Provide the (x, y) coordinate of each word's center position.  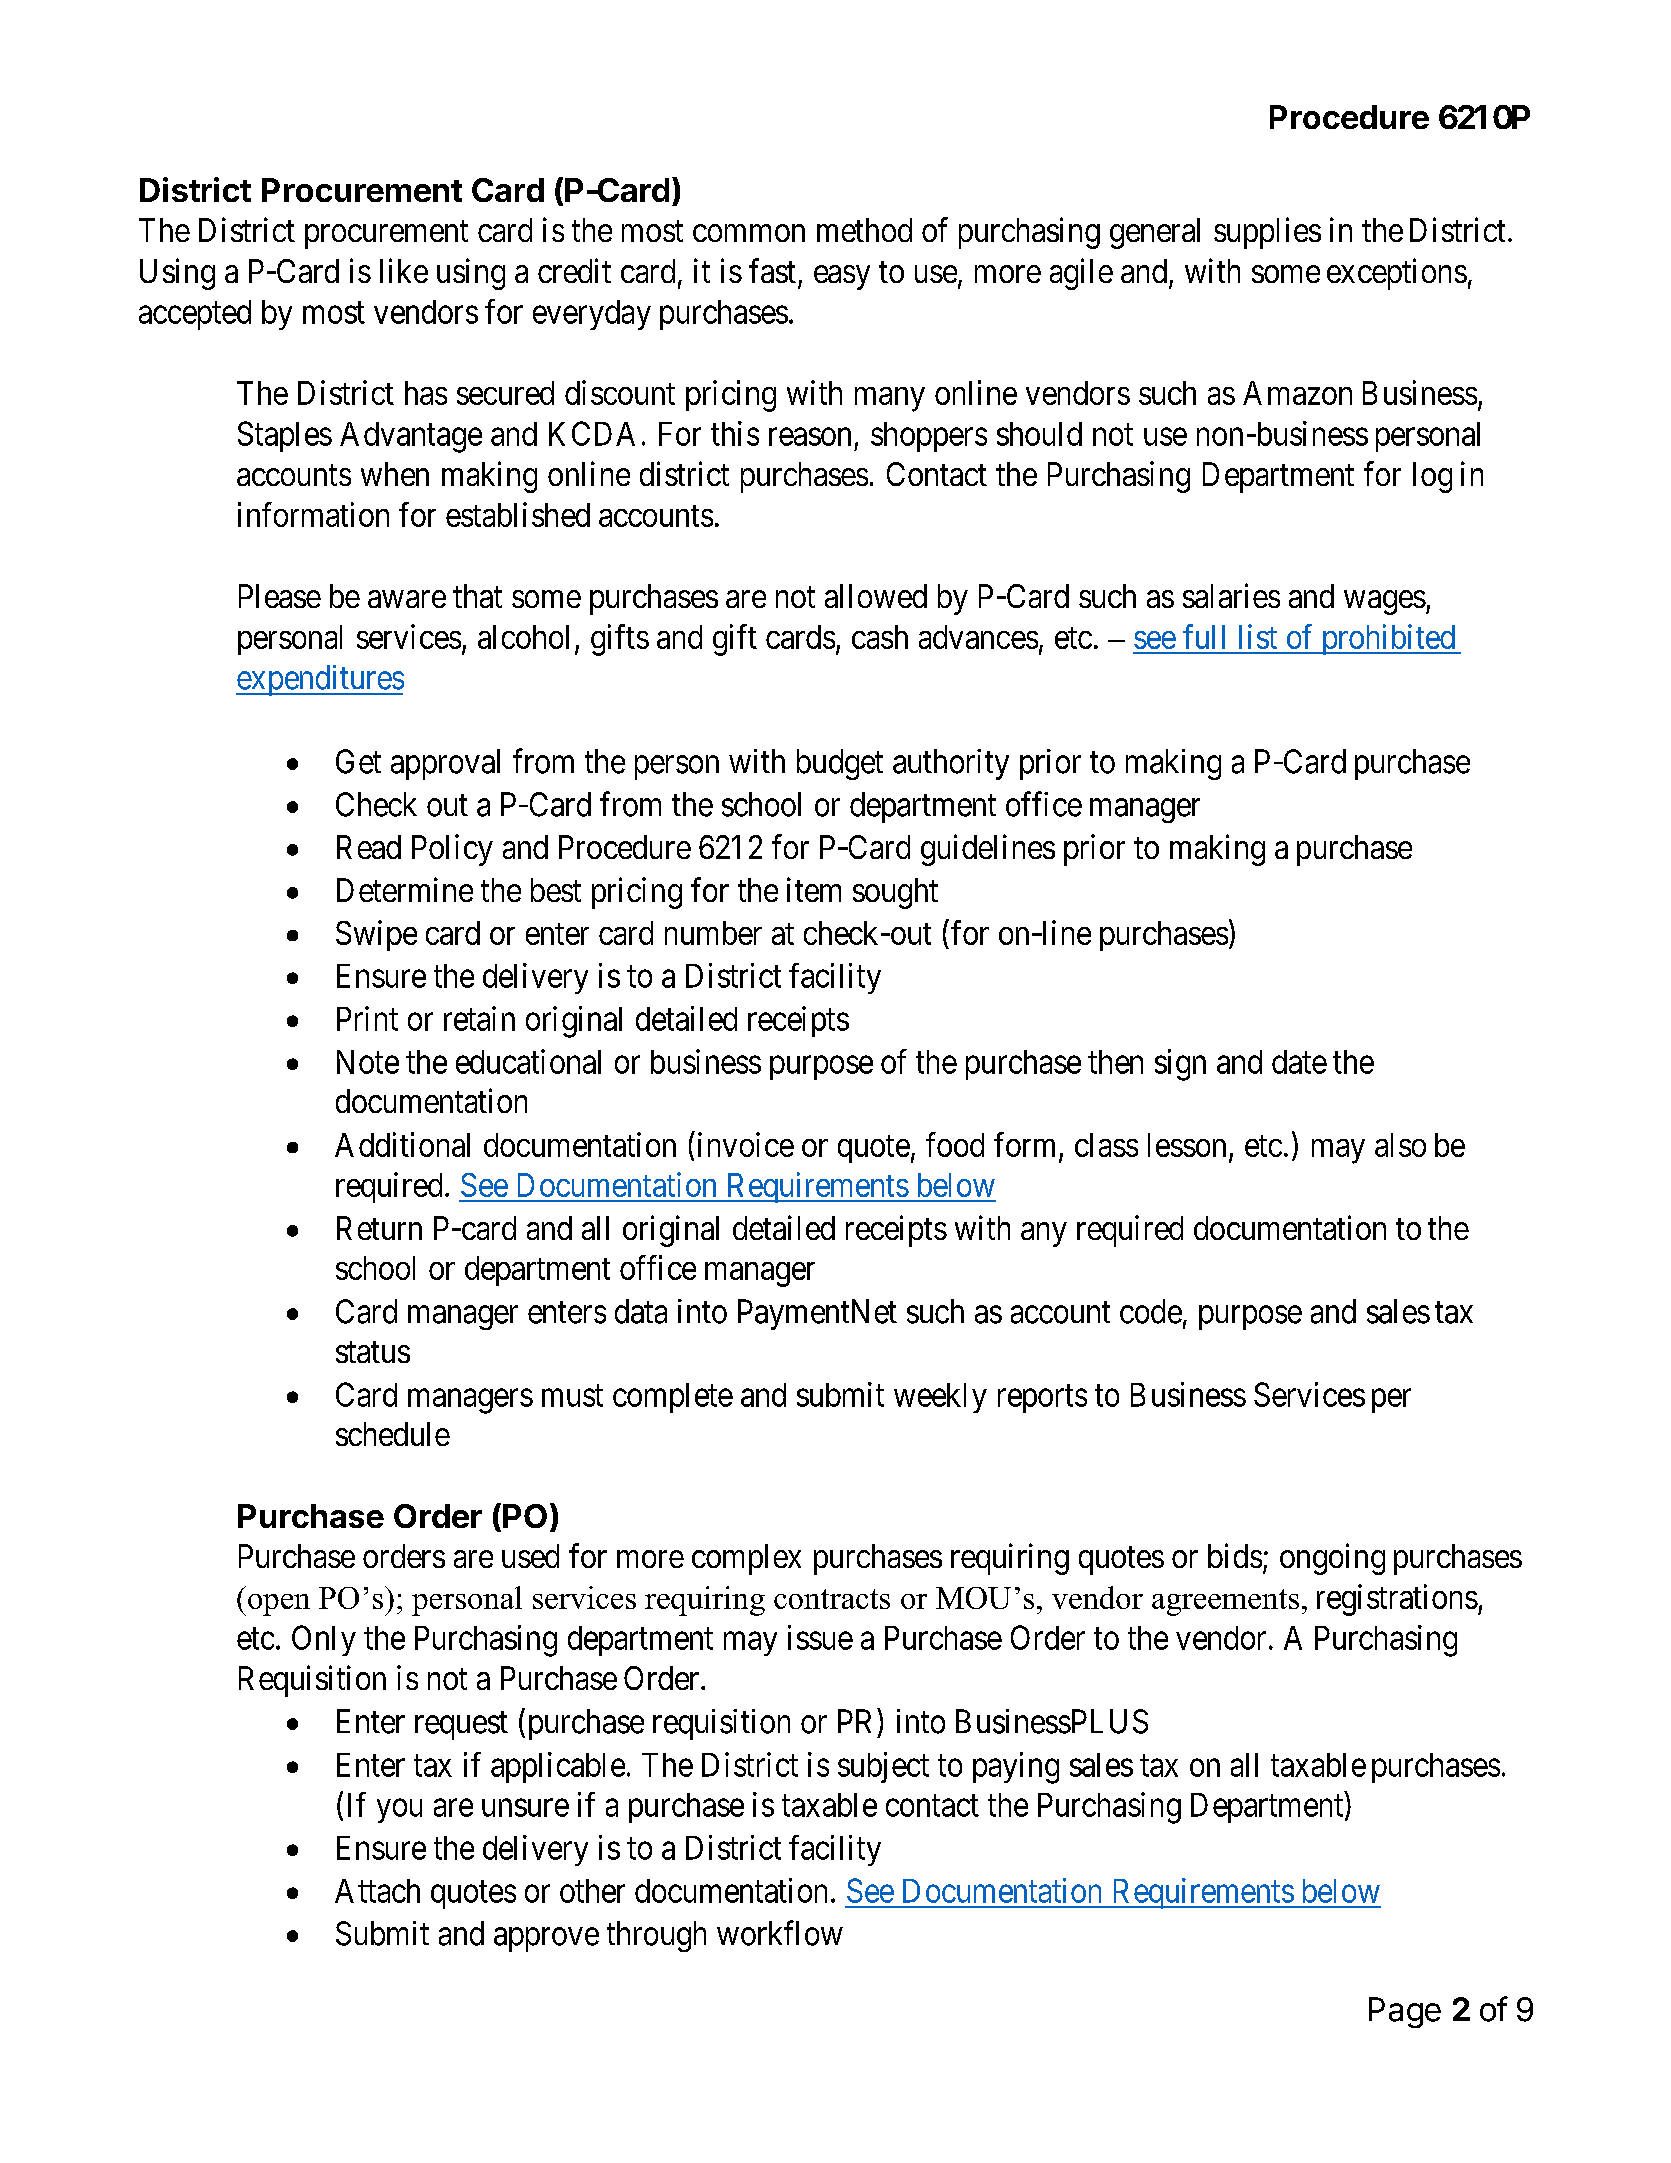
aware (407, 599)
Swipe (376, 935)
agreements (1225, 1602)
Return (379, 1228)
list (1258, 636)
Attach (377, 1891)
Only (324, 1640)
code (1151, 1311)
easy (842, 277)
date (1299, 1062)
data (641, 1311)
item (814, 889)
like (404, 270)
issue (820, 1637)
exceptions (1397, 274)
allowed (876, 596)
